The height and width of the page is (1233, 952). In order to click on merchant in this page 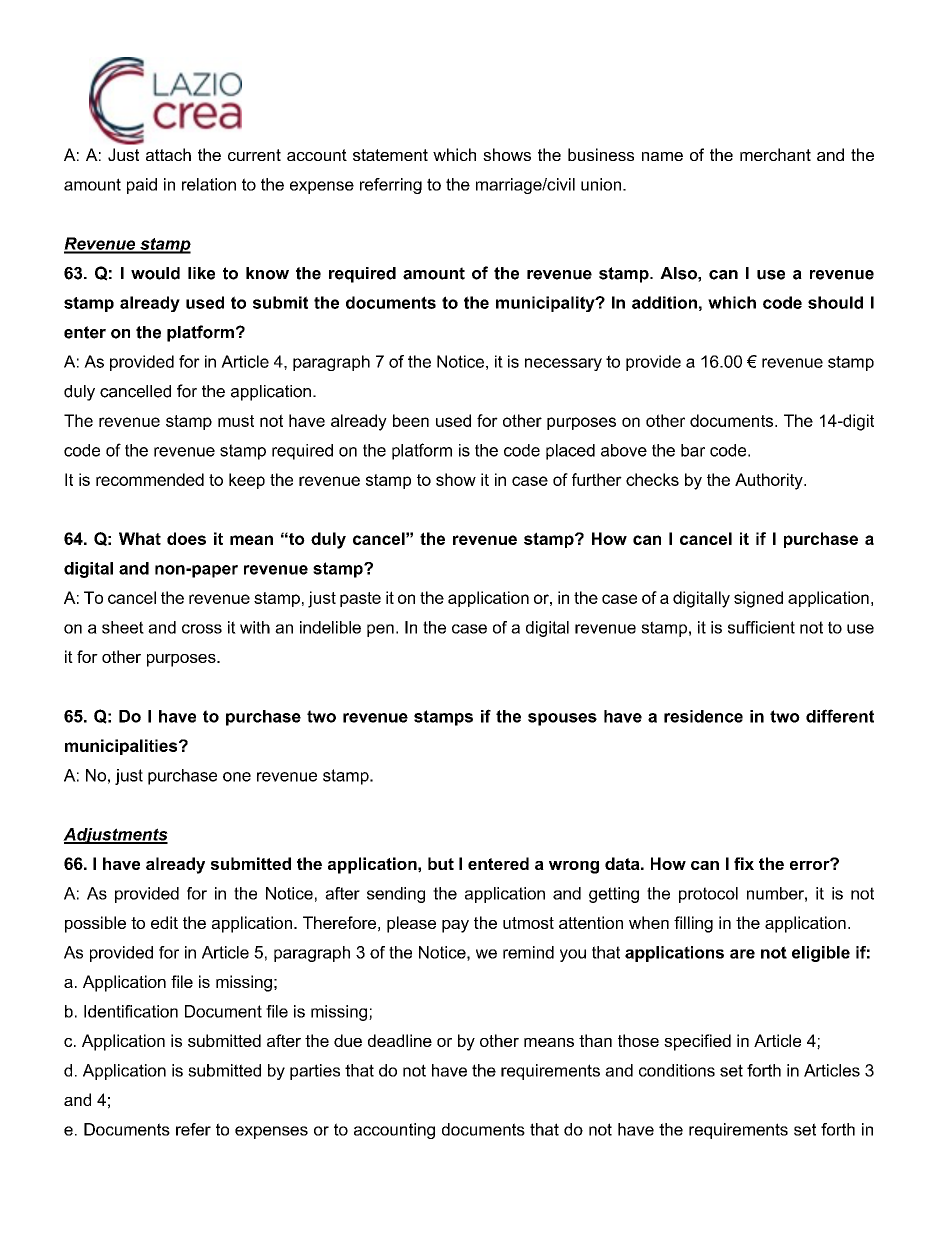, I will do `click(775, 154)`.
